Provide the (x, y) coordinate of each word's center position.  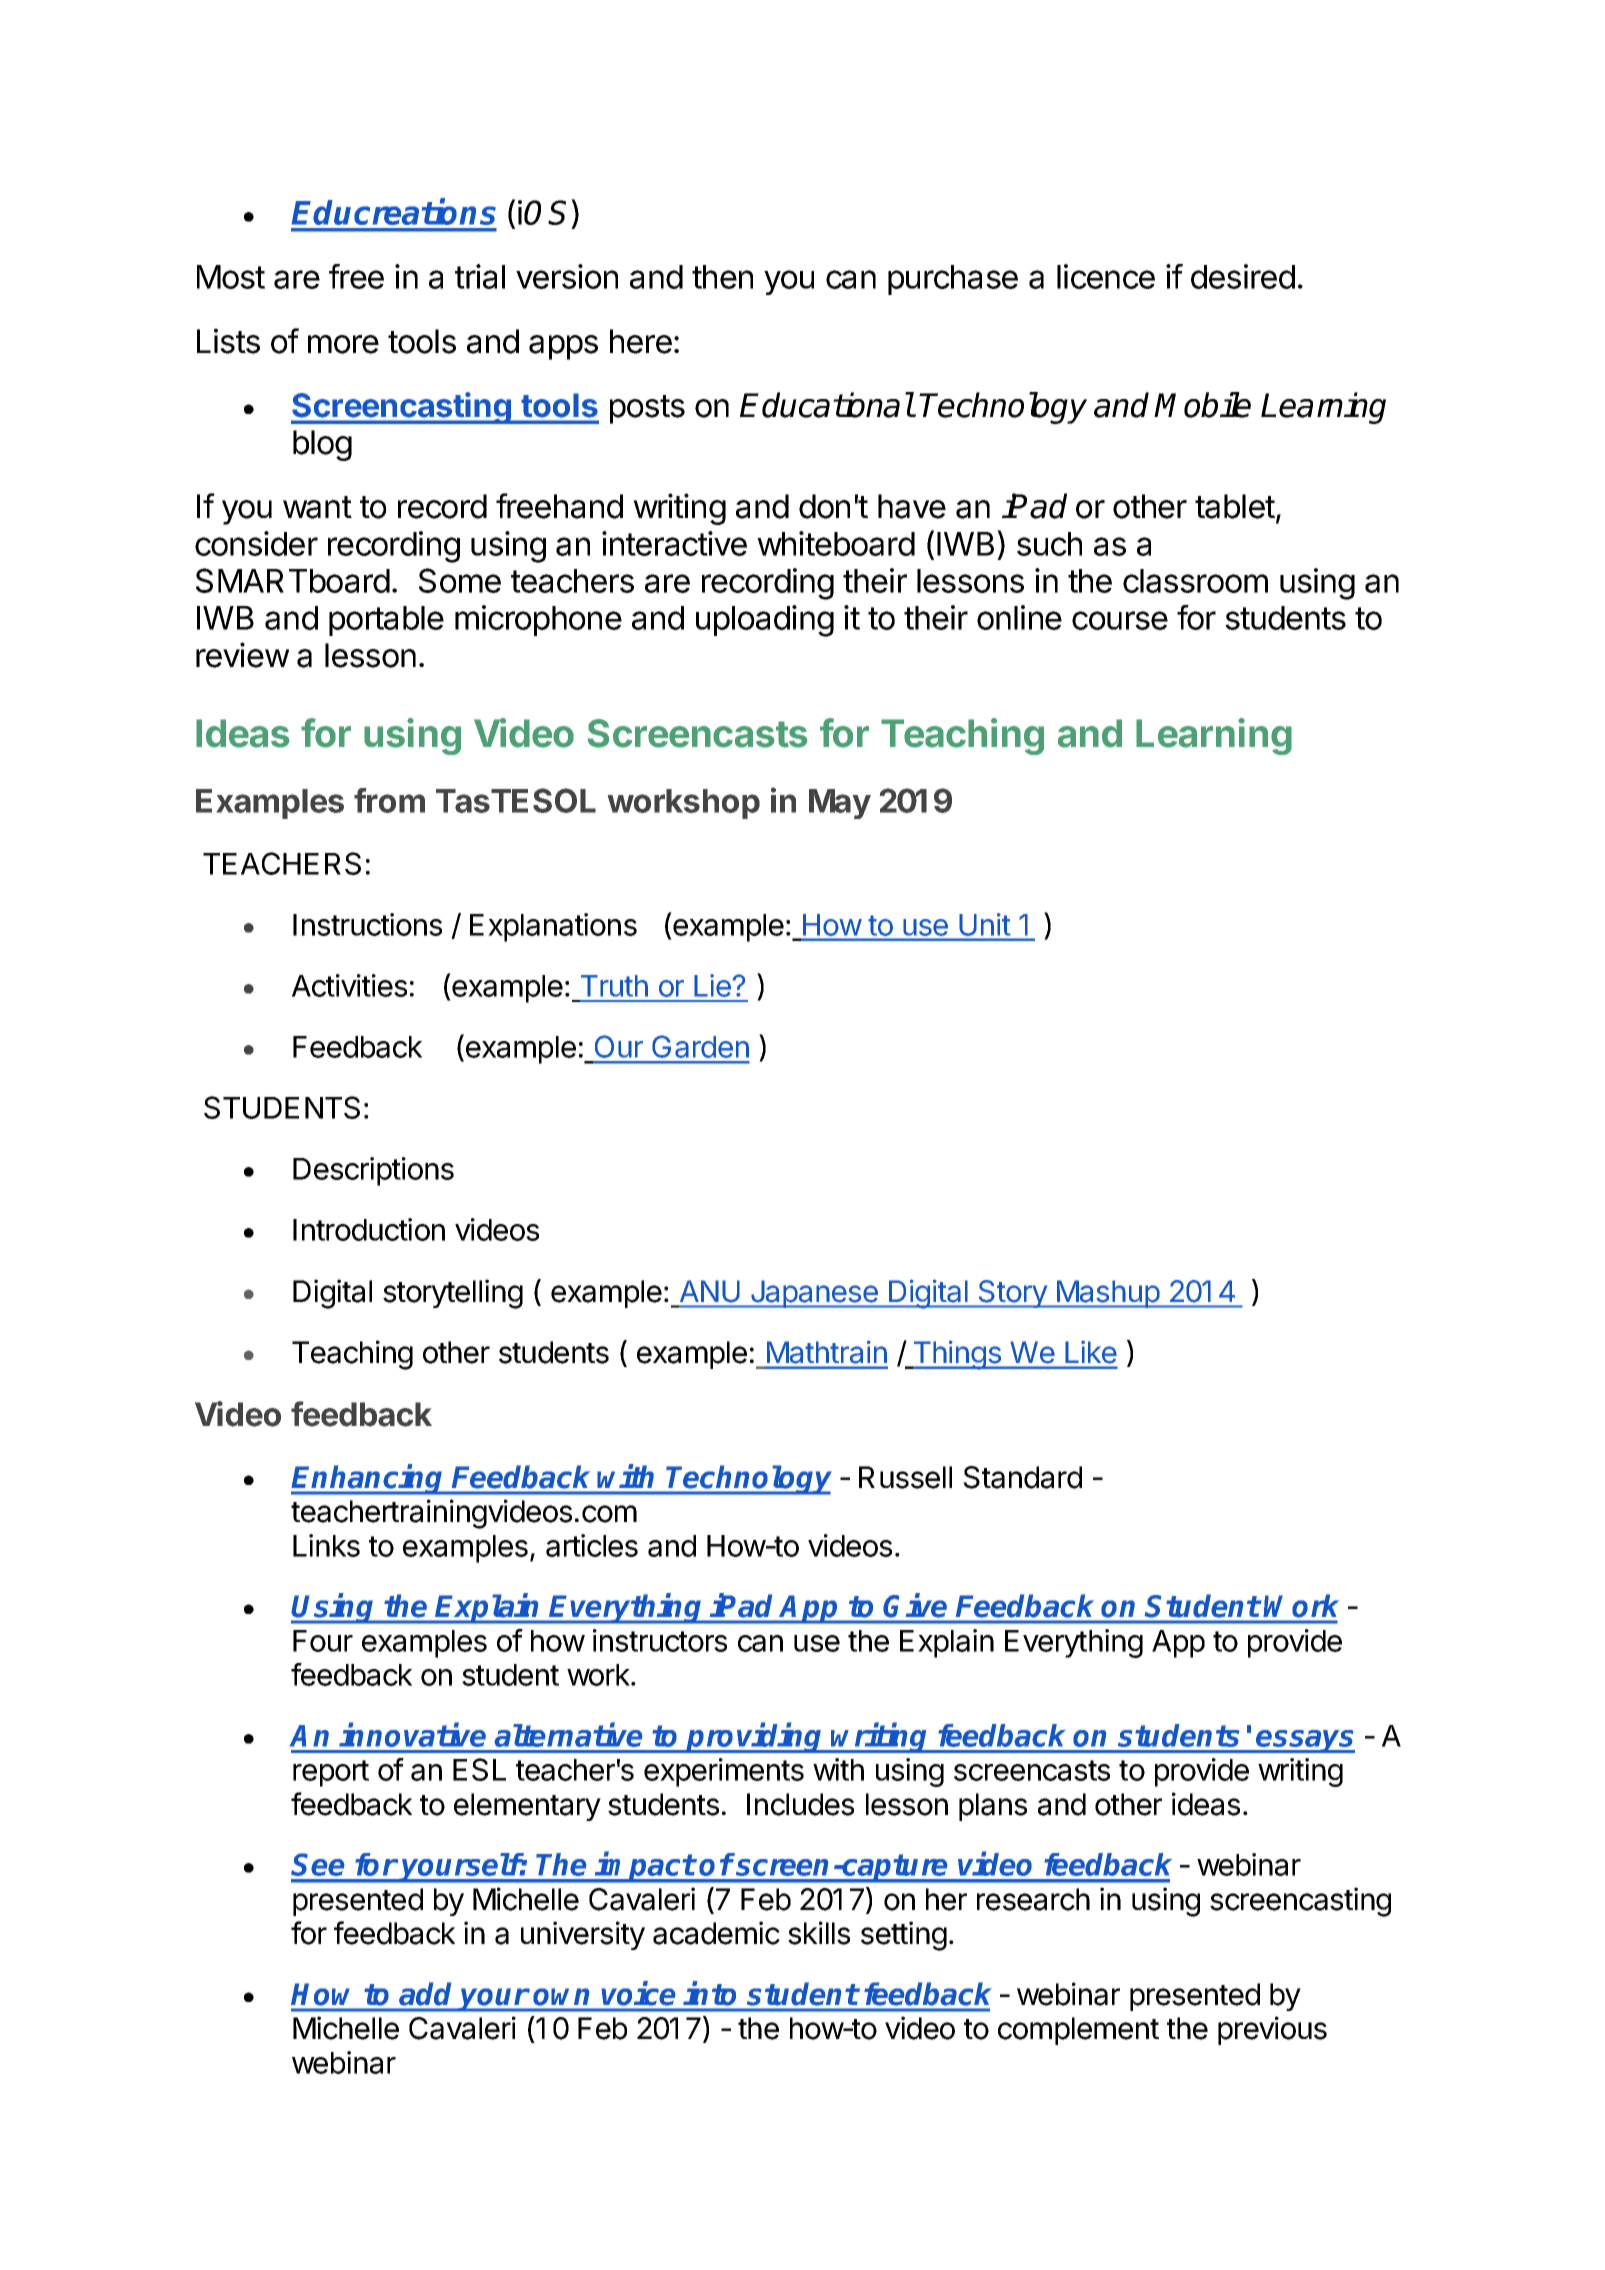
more (343, 344)
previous (1272, 2030)
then (722, 277)
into (709, 1993)
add (425, 1994)
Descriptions (373, 1171)
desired (1243, 276)
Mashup (1107, 1294)
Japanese (814, 1294)
